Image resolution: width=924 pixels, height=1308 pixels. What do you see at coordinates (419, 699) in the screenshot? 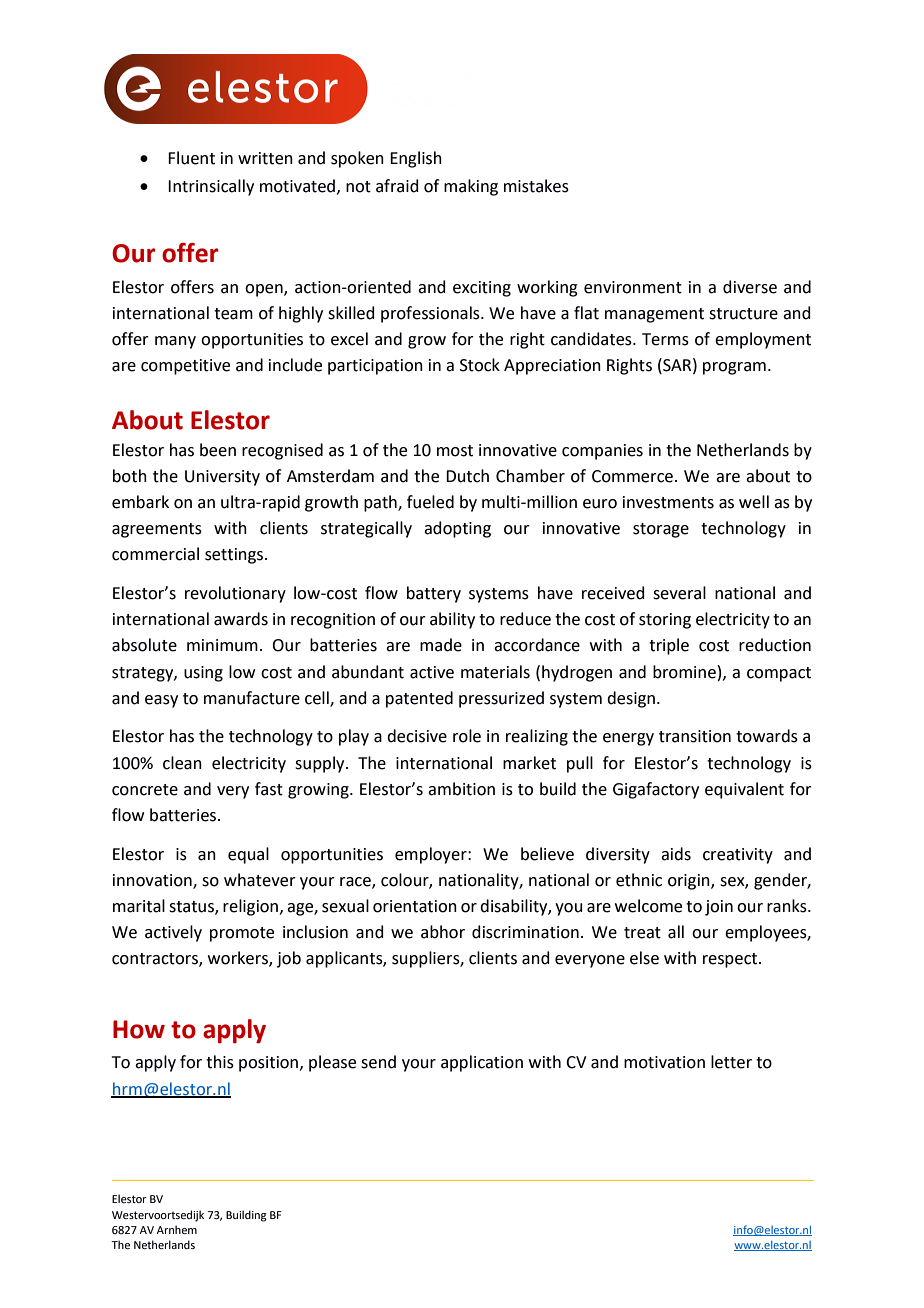
I see `patented` at bounding box center [419, 699].
